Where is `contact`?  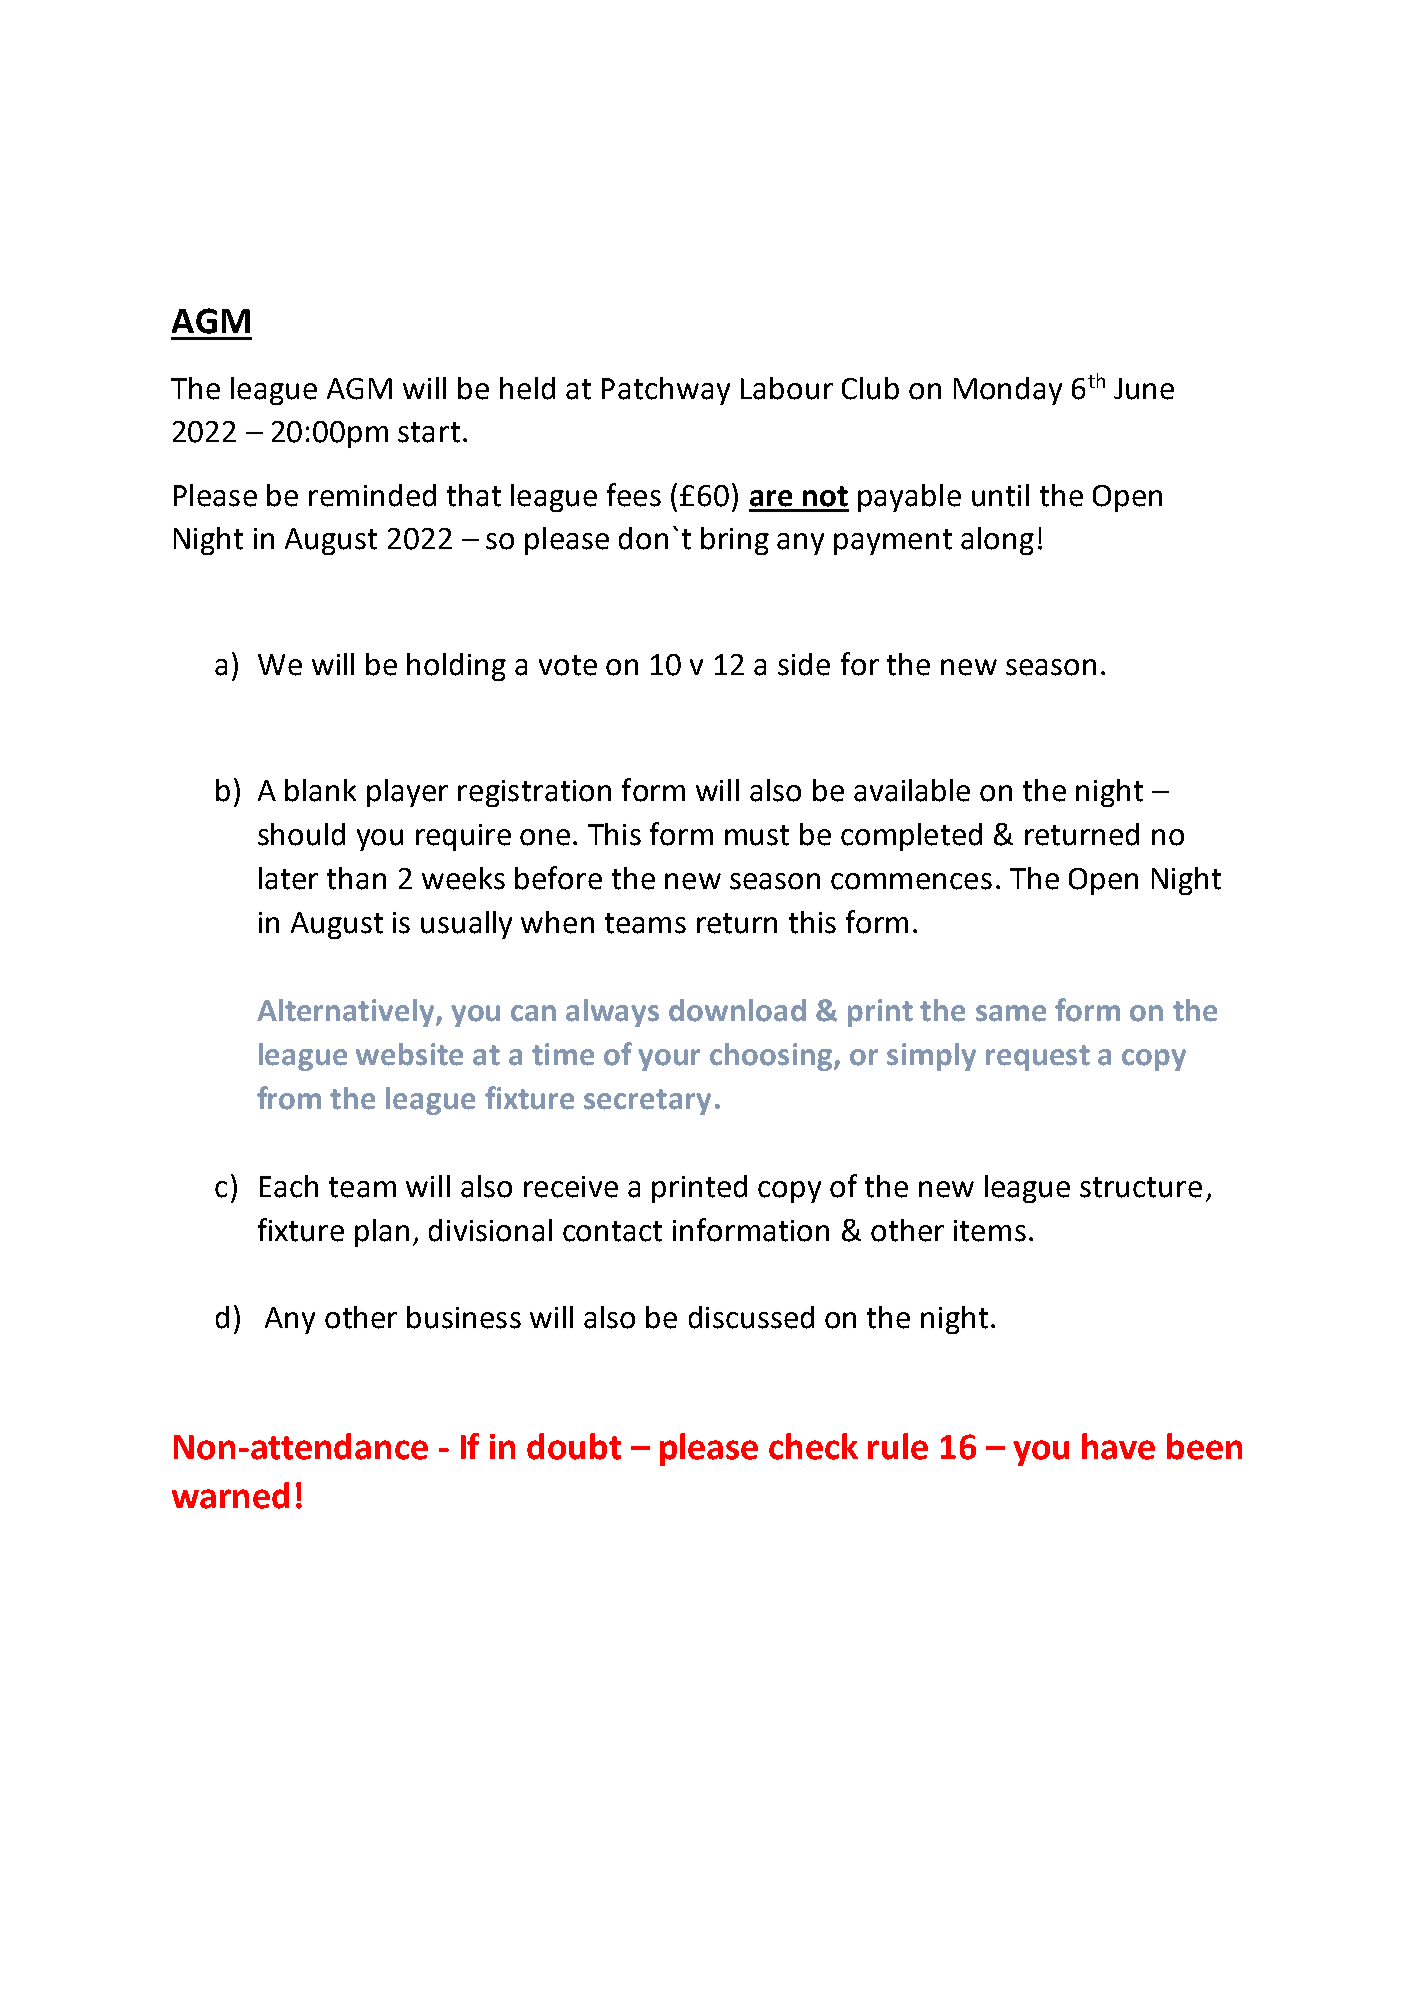 contact is located at coordinates (612, 1231).
